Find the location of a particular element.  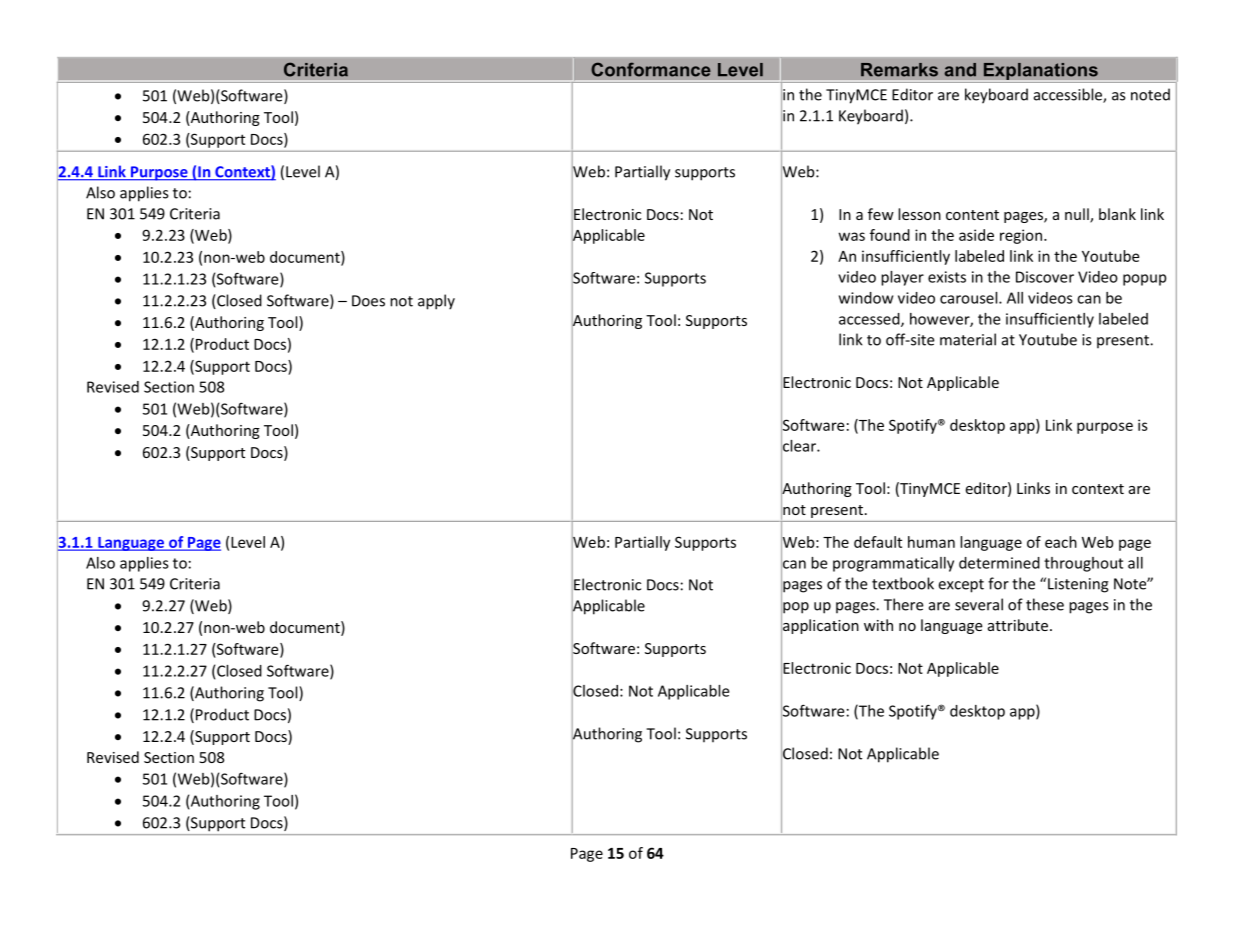

Remarks is located at coordinates (899, 70).
